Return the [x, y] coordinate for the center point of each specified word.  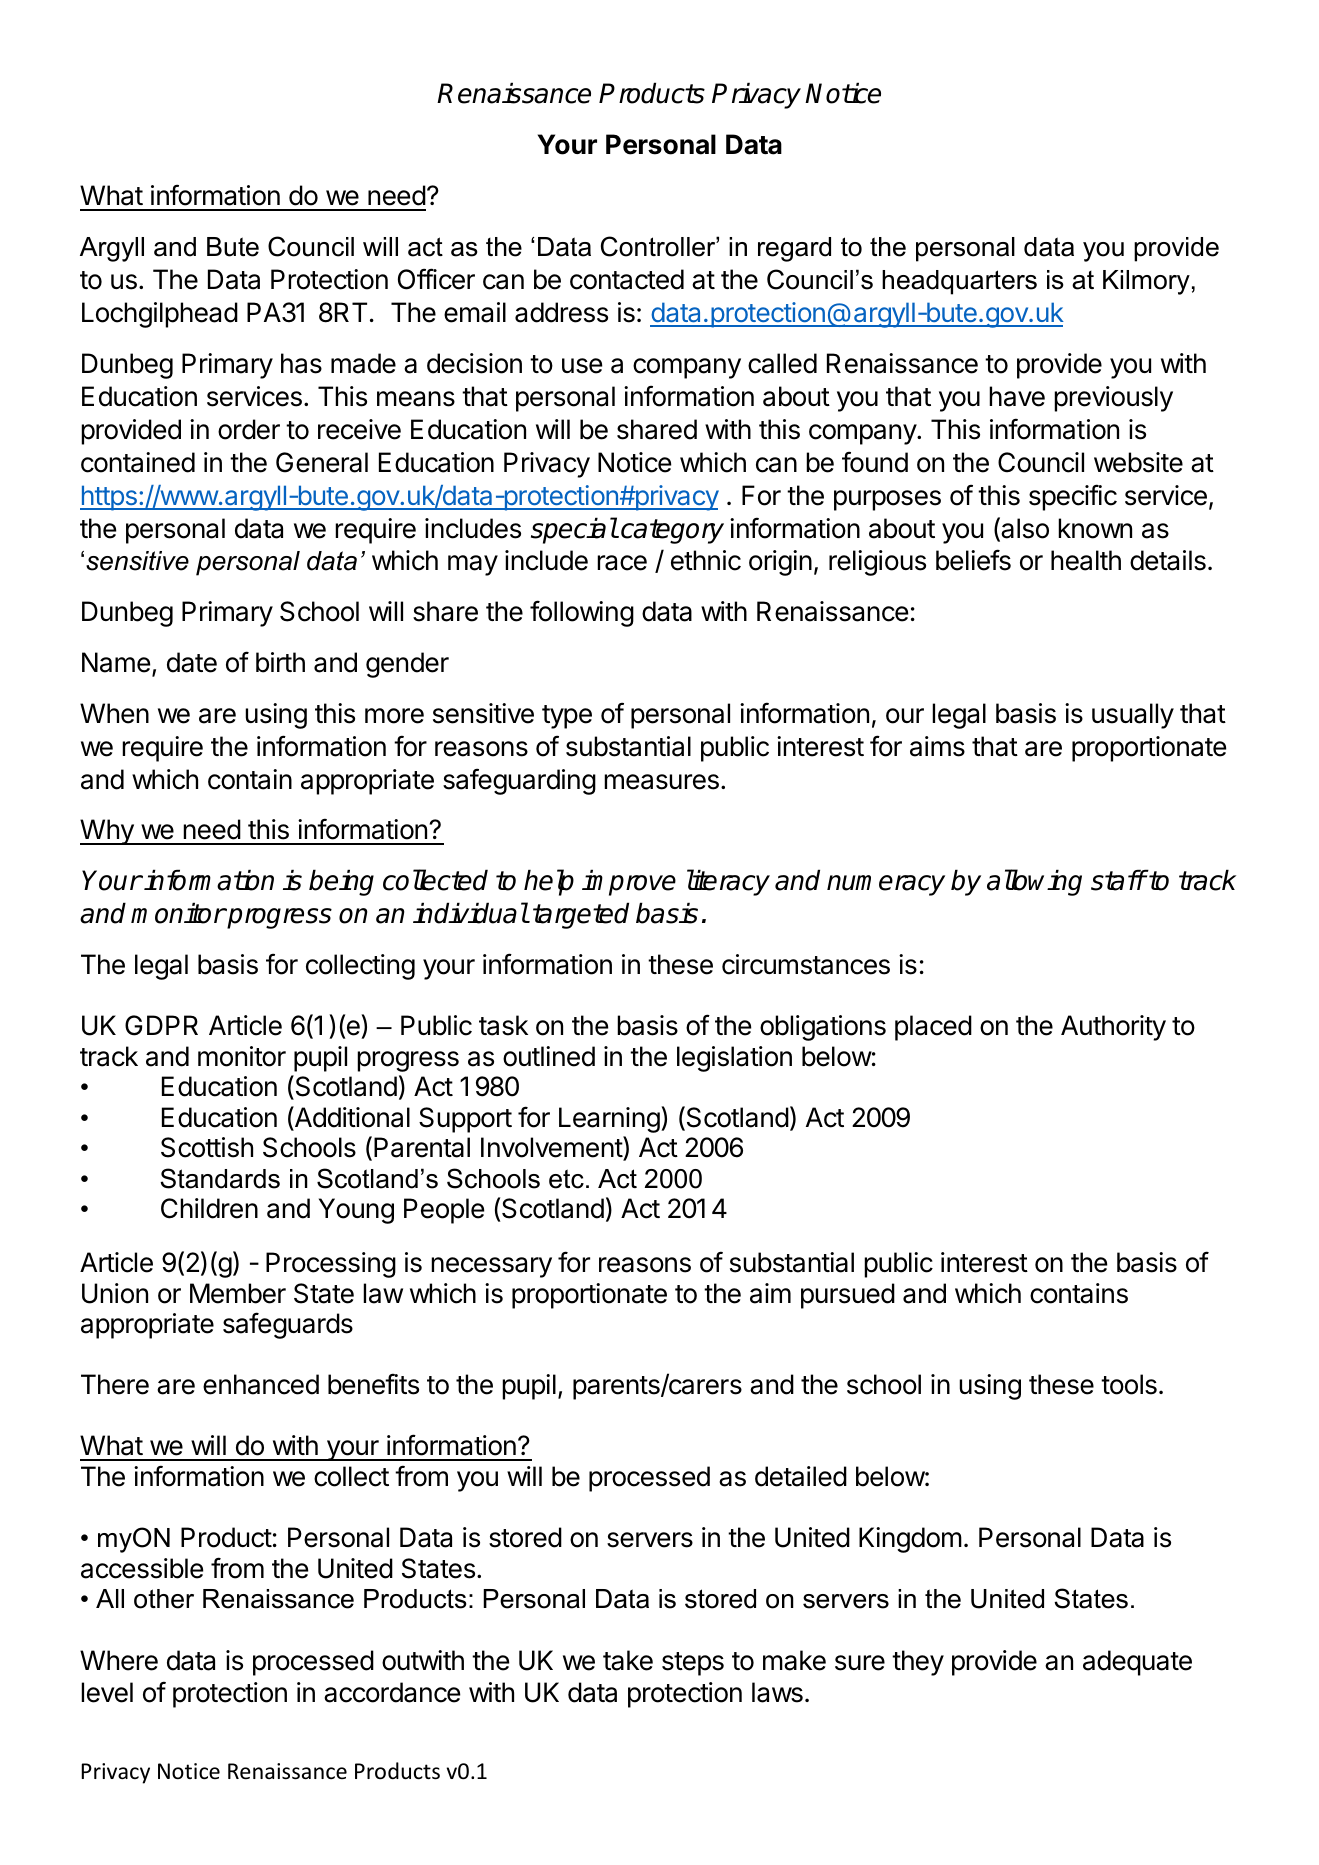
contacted [627, 279]
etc [566, 1179]
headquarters [959, 282]
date [192, 662]
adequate [1137, 1663]
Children [209, 1208]
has [301, 363]
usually [1133, 716]
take [628, 1660]
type [567, 717]
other [164, 1599]
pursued [848, 1296]
